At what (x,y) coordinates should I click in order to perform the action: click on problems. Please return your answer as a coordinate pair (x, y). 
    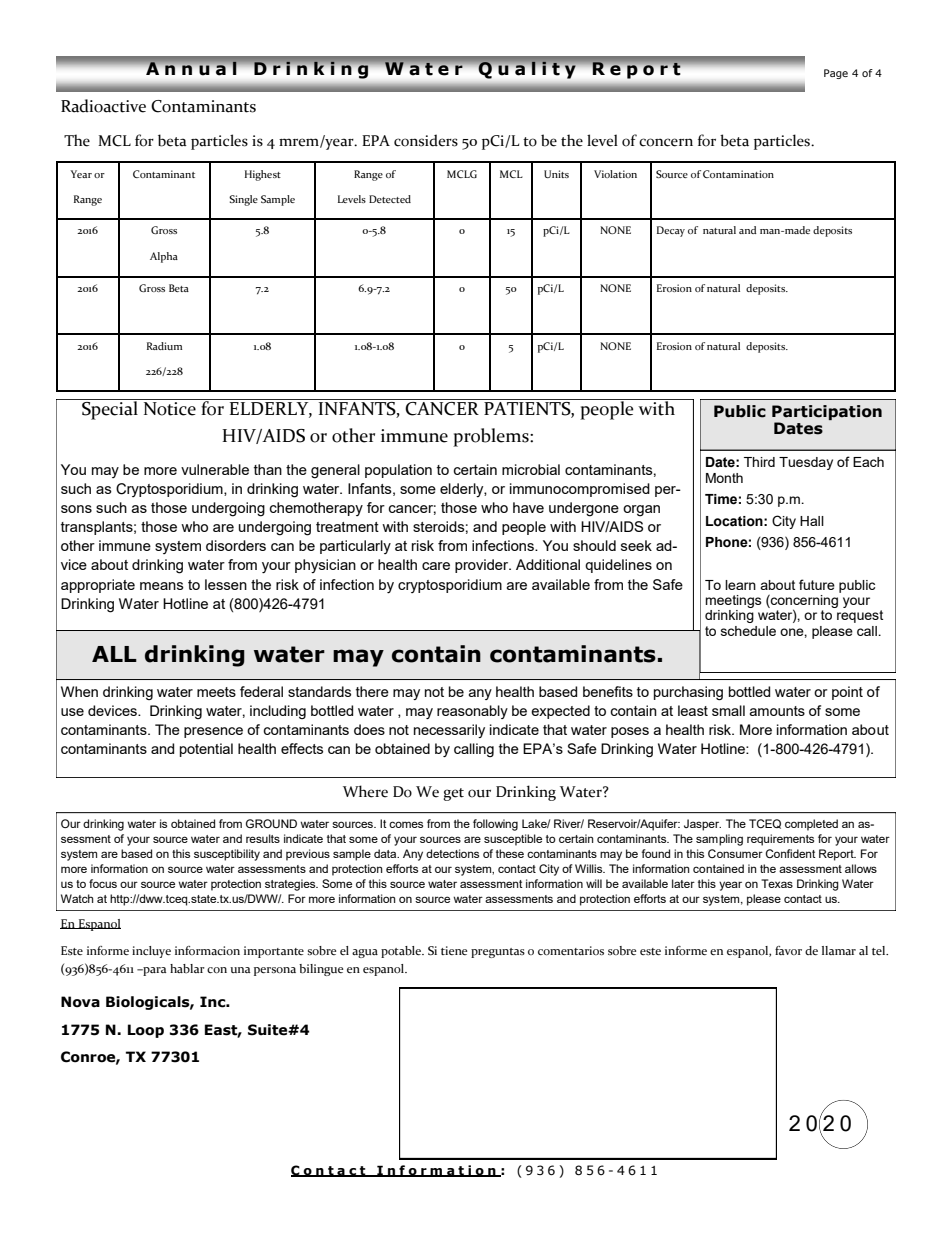
    Looking at the image, I should click on (492, 437).
